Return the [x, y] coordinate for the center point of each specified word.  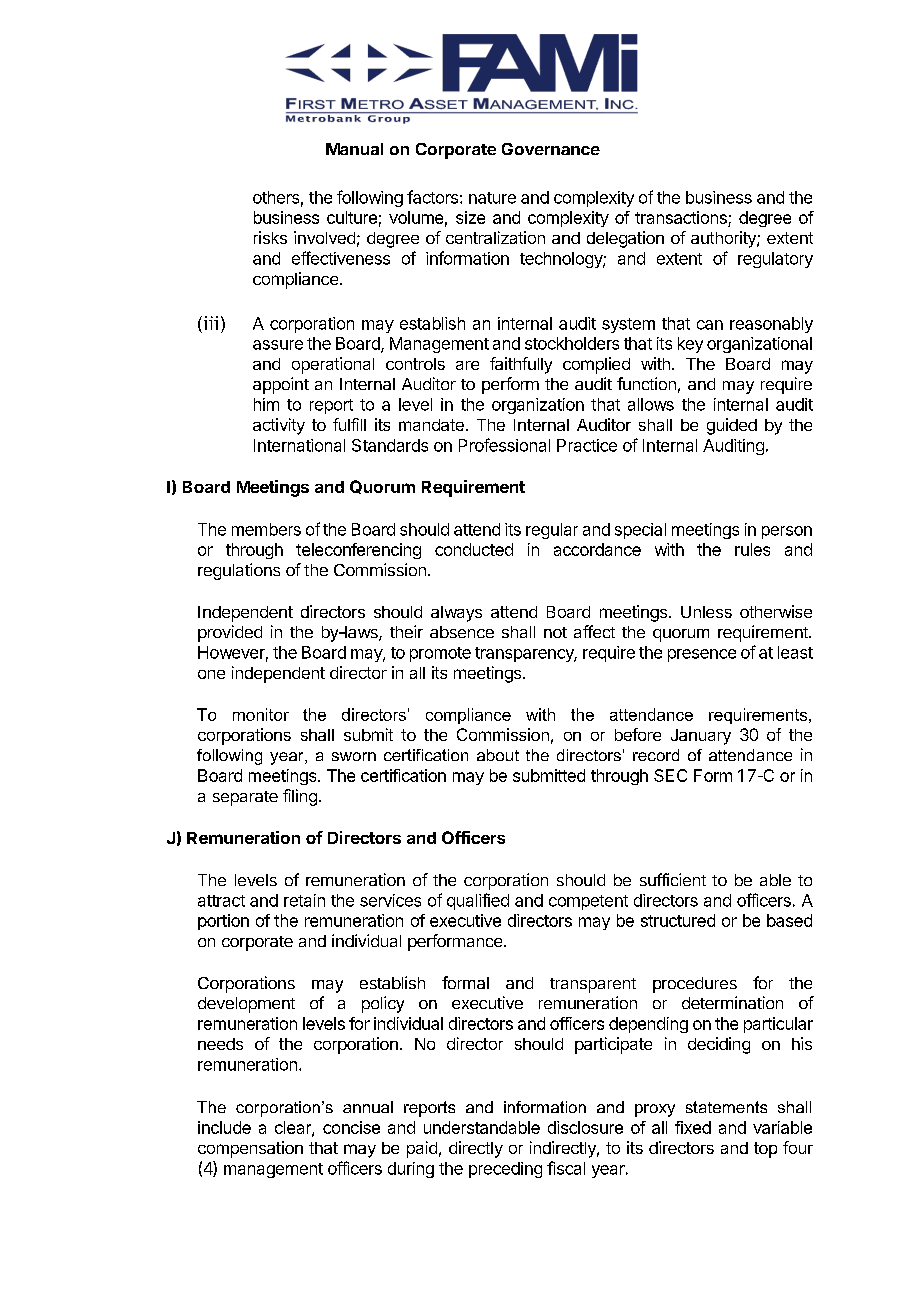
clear [294, 1128]
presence [702, 655]
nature [492, 198]
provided [230, 633]
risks [270, 237]
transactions [681, 217]
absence [462, 632]
